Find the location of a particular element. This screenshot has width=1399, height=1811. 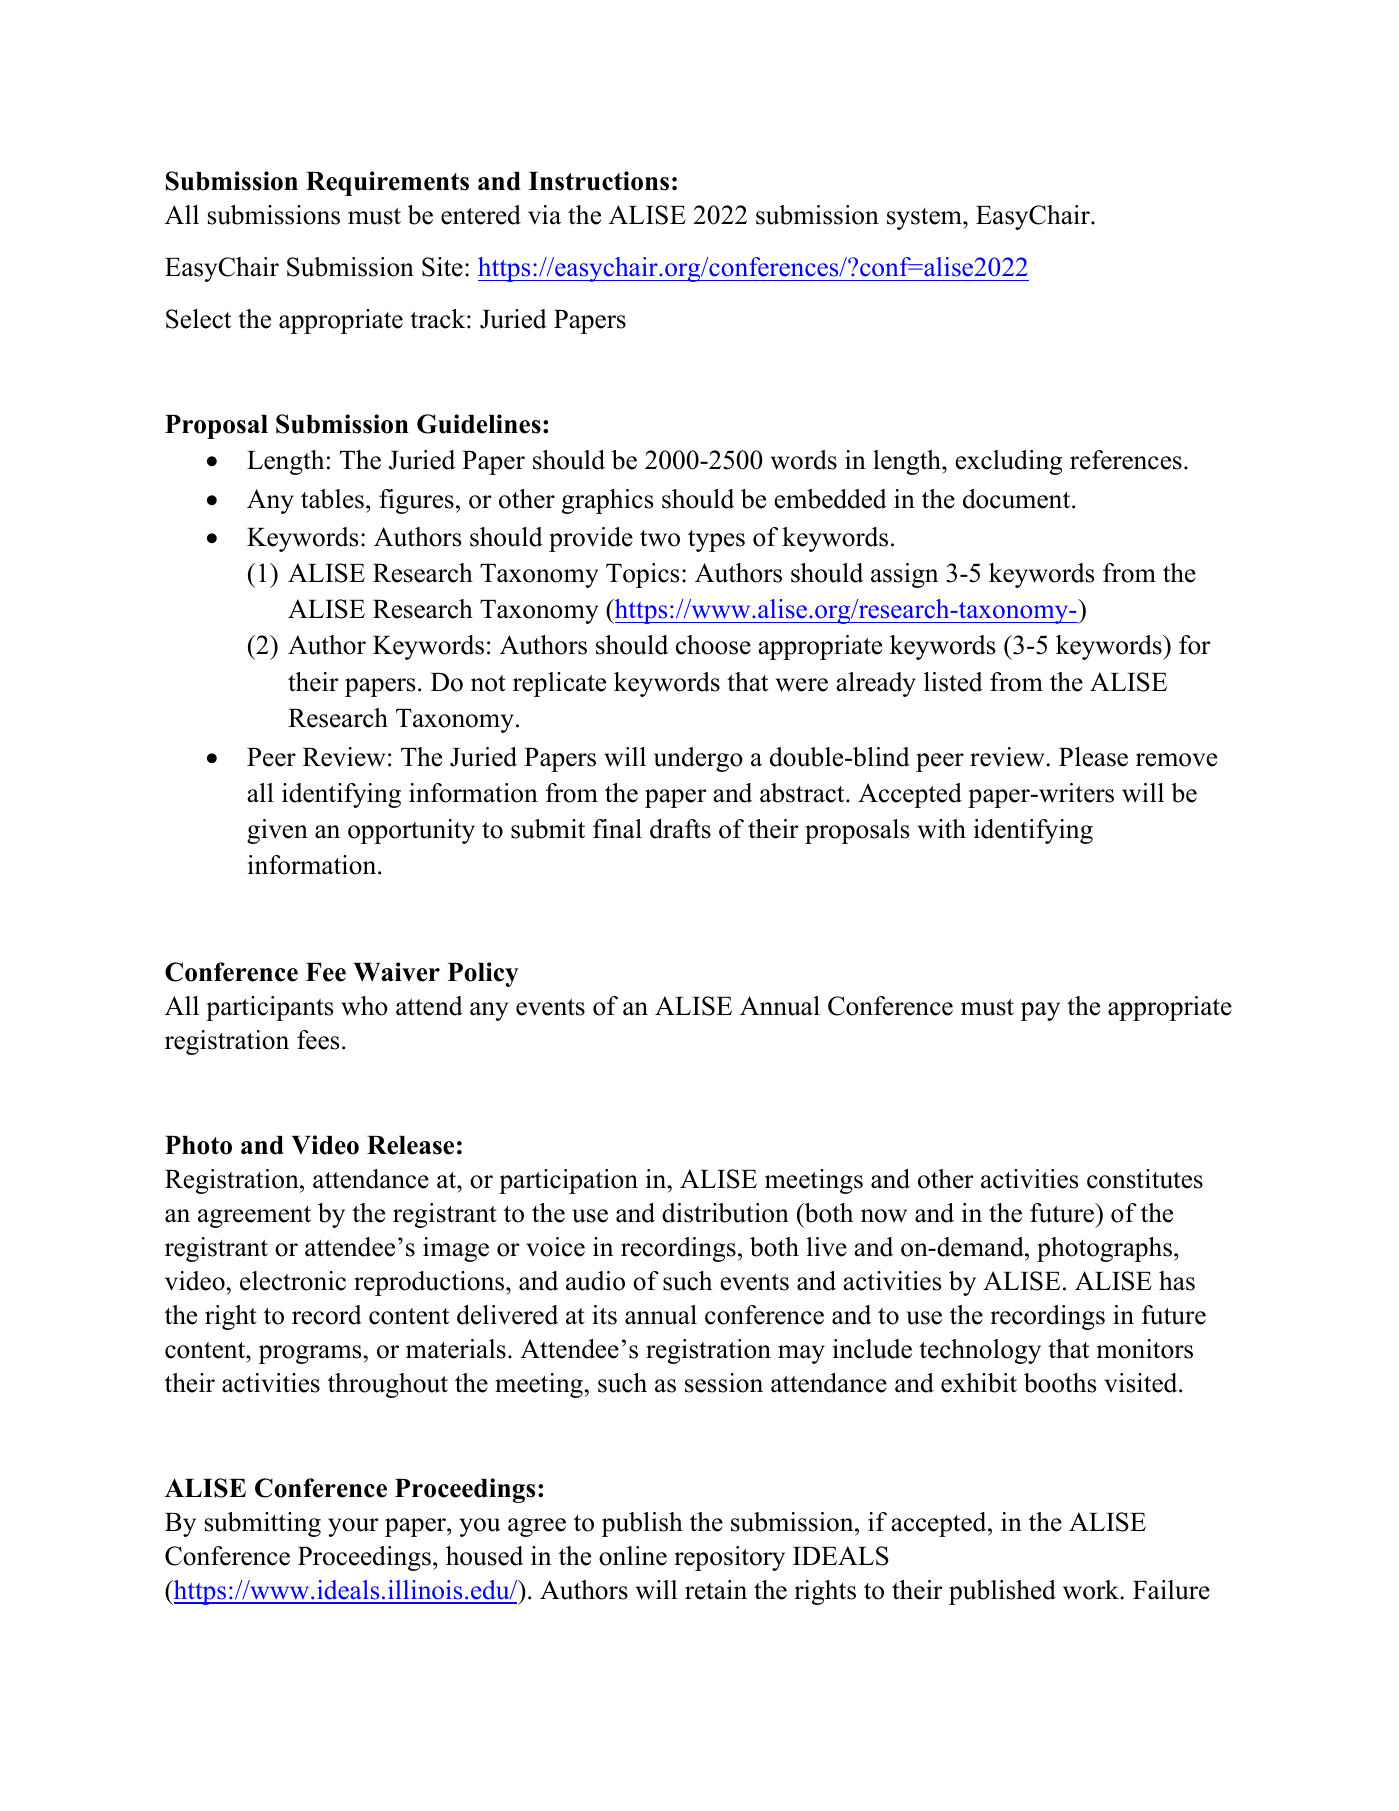

repository is located at coordinates (729, 1558).
